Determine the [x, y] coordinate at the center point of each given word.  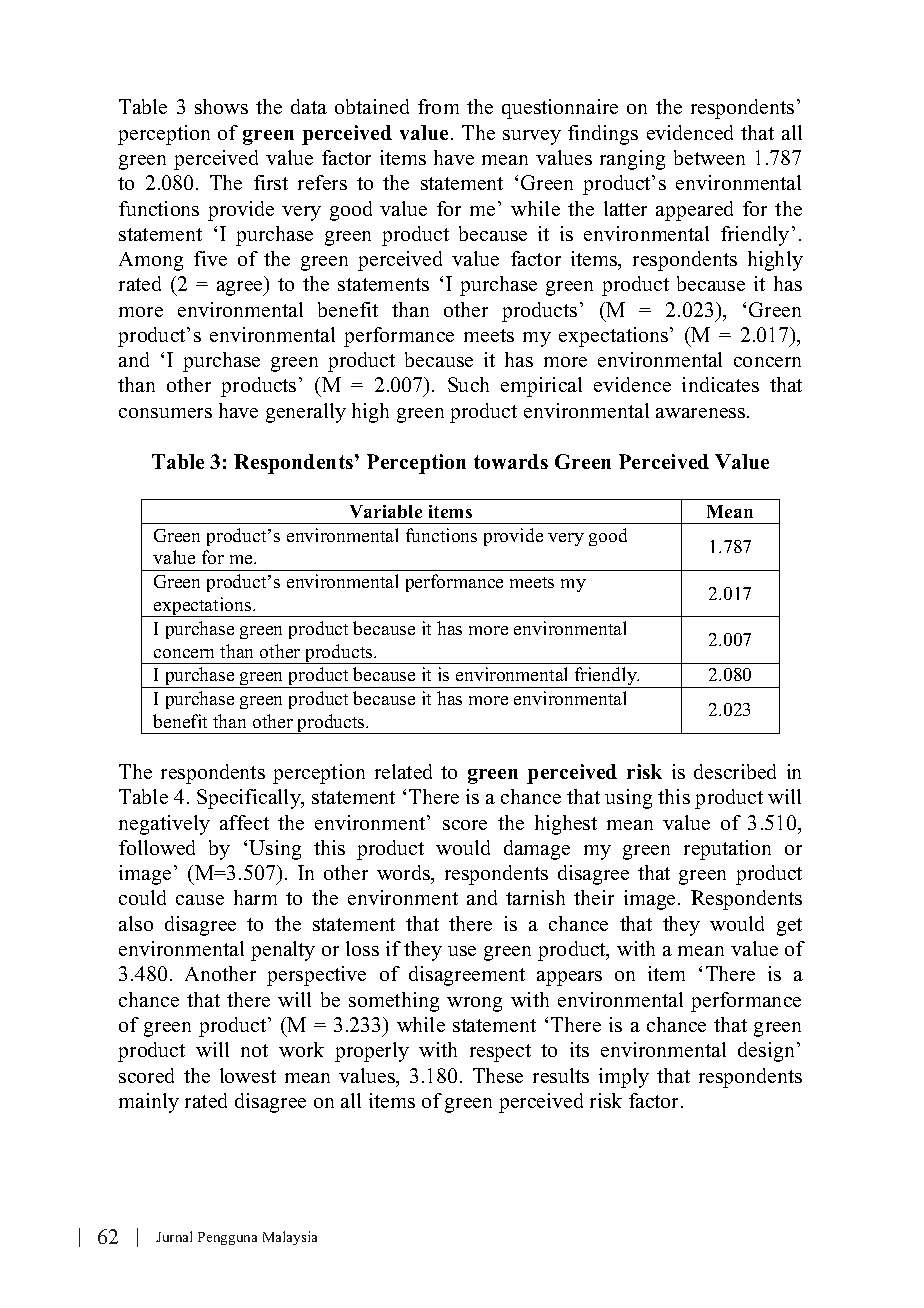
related [403, 771]
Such [468, 384]
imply [624, 1078]
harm [255, 897]
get [789, 927]
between [709, 157]
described [735, 771]
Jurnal [174, 1236]
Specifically [250, 799]
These [498, 1075]
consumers [165, 413]
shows [221, 106]
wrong [474, 1004]
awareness [702, 413]
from [438, 106]
